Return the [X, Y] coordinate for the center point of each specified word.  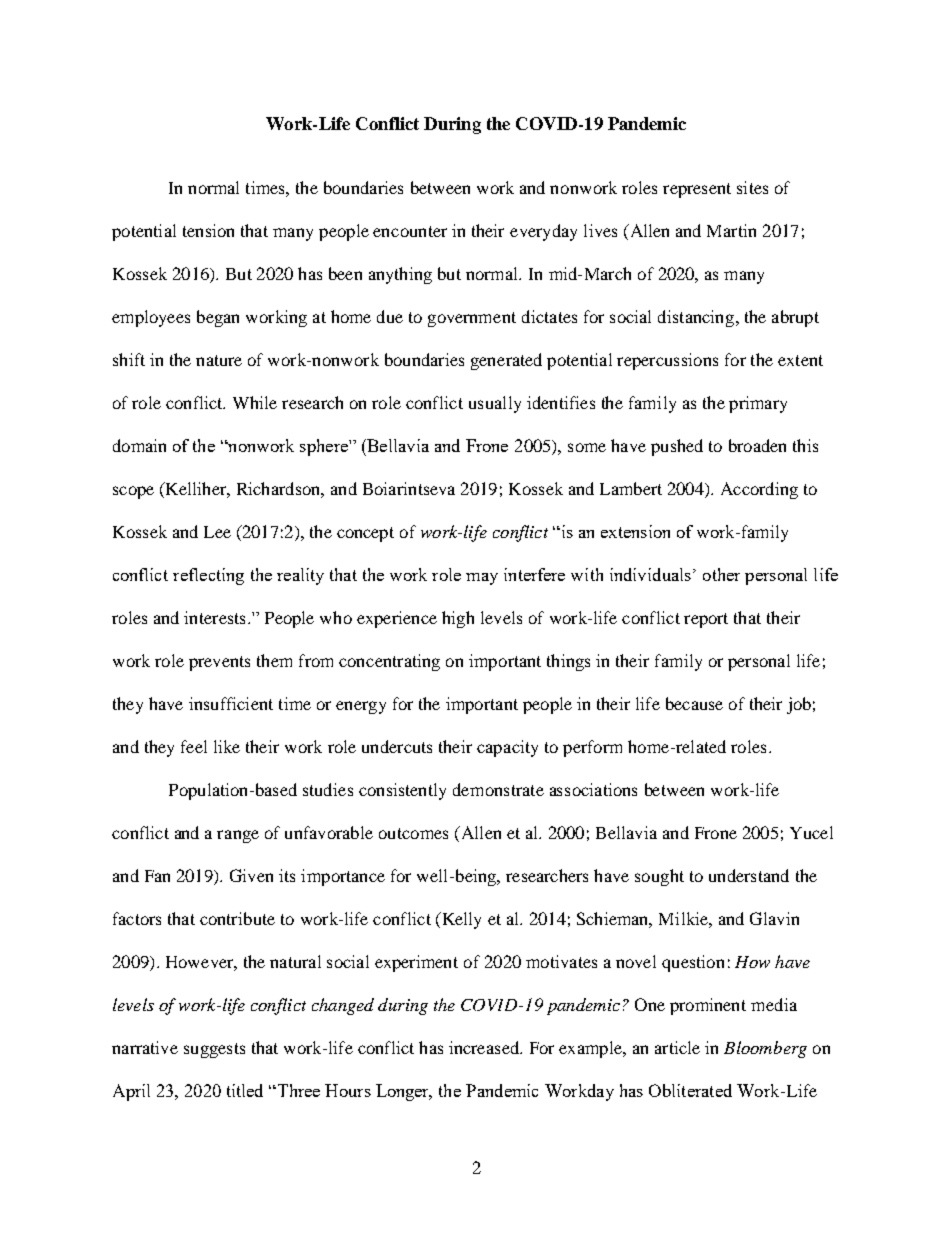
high [458, 619]
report [706, 620]
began [218, 318]
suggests [214, 1050]
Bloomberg [765, 1049]
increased [485, 1047]
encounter [410, 231]
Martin [731, 230]
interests [214, 617]
